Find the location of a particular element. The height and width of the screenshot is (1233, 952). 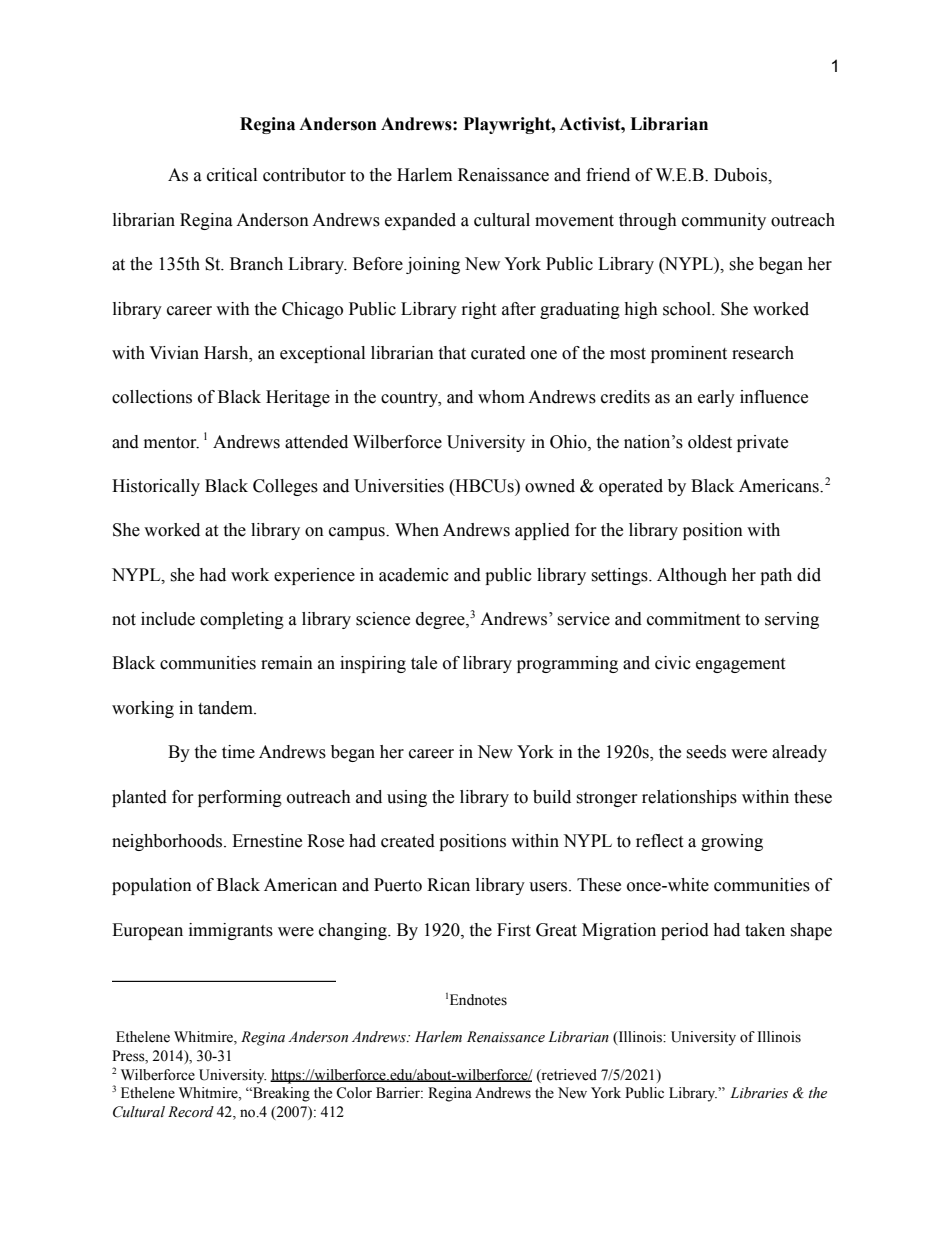

critical is located at coordinates (232, 175).
